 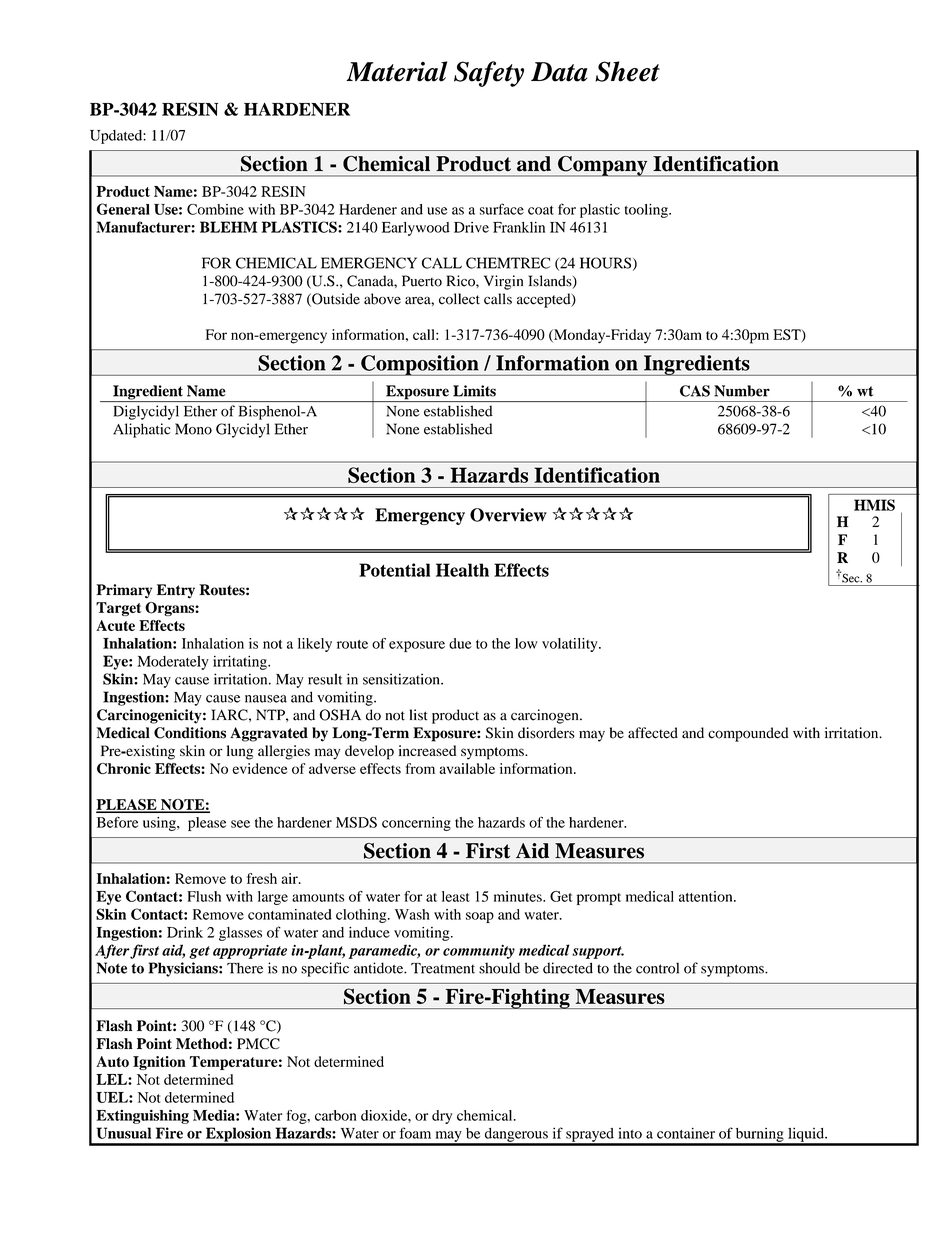 What do you see at coordinates (190, 733) in the page?
I see `Conditions` at bounding box center [190, 733].
